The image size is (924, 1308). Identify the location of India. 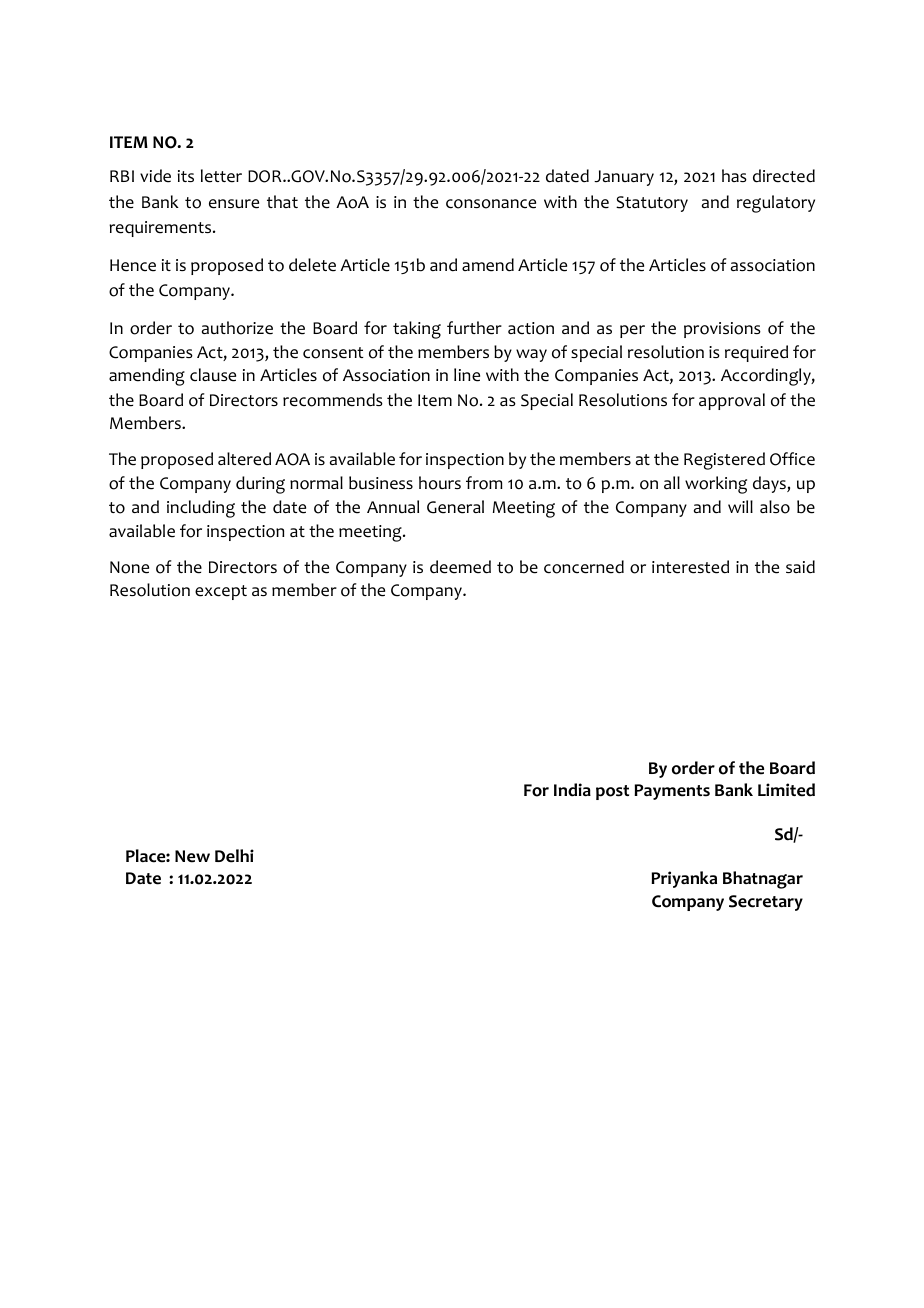
(572, 790).
